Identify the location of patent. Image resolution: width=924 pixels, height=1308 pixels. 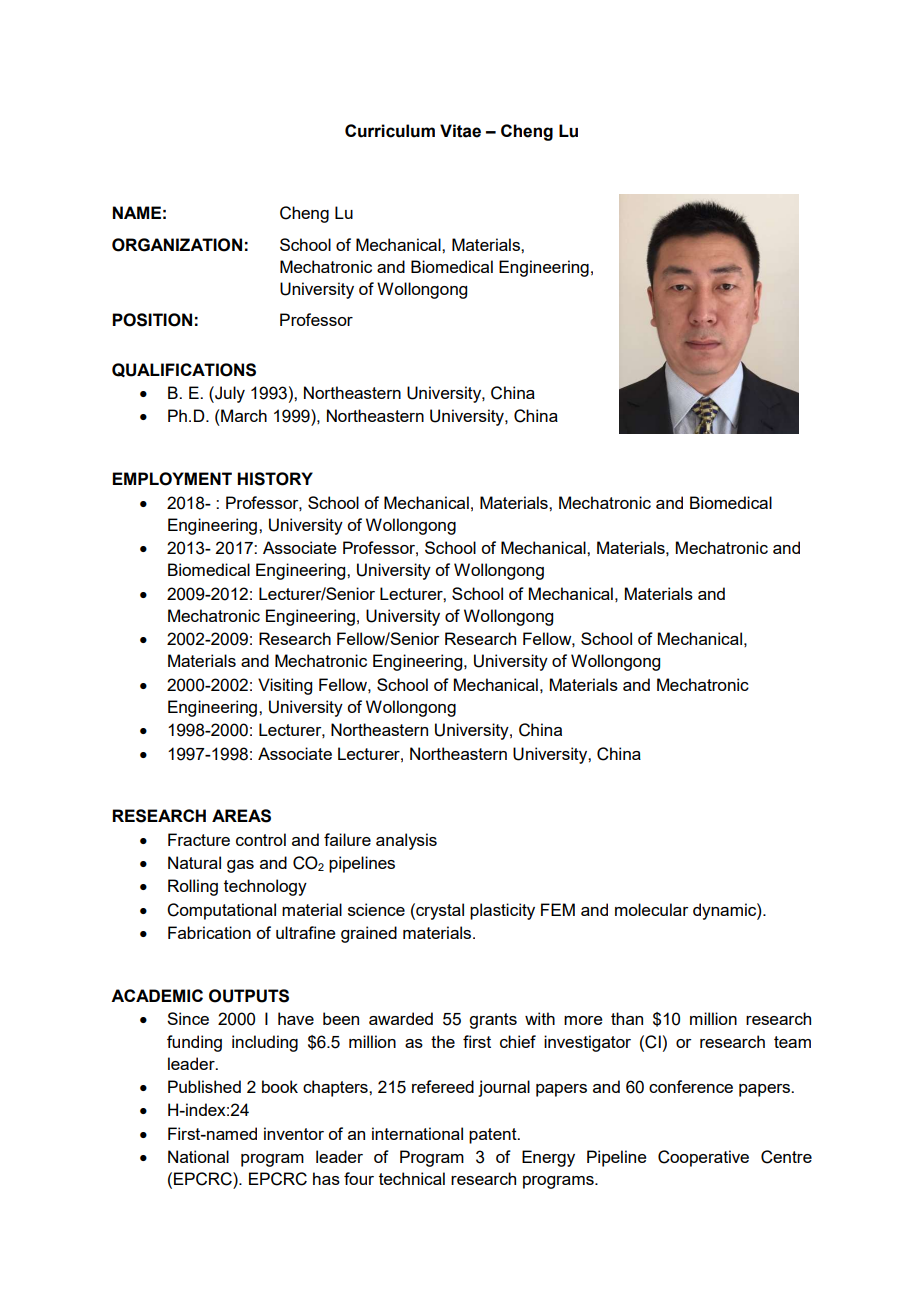
(494, 1136).
